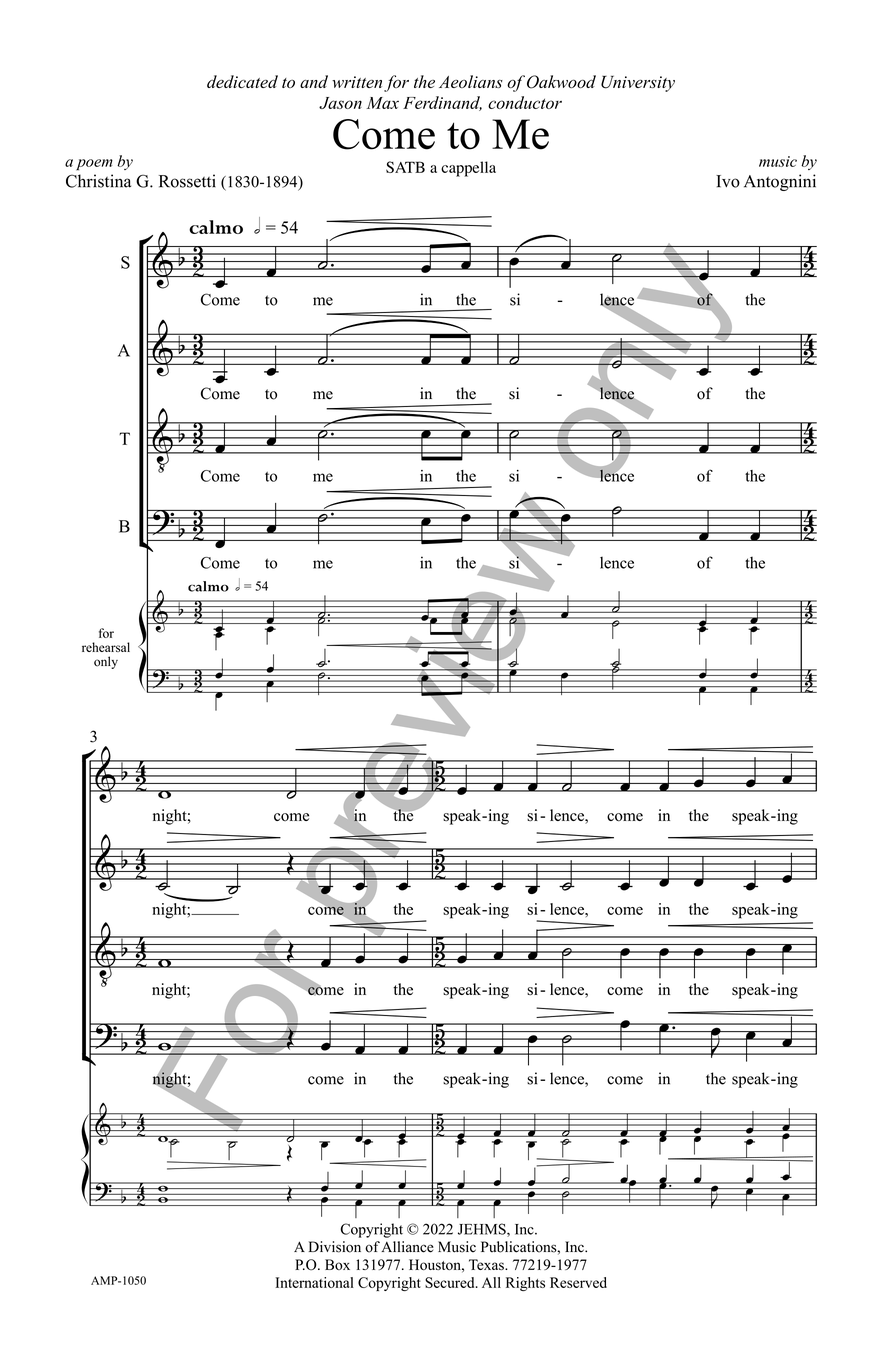  What do you see at coordinates (405, 167) in the screenshot?
I see `SATB` at bounding box center [405, 167].
